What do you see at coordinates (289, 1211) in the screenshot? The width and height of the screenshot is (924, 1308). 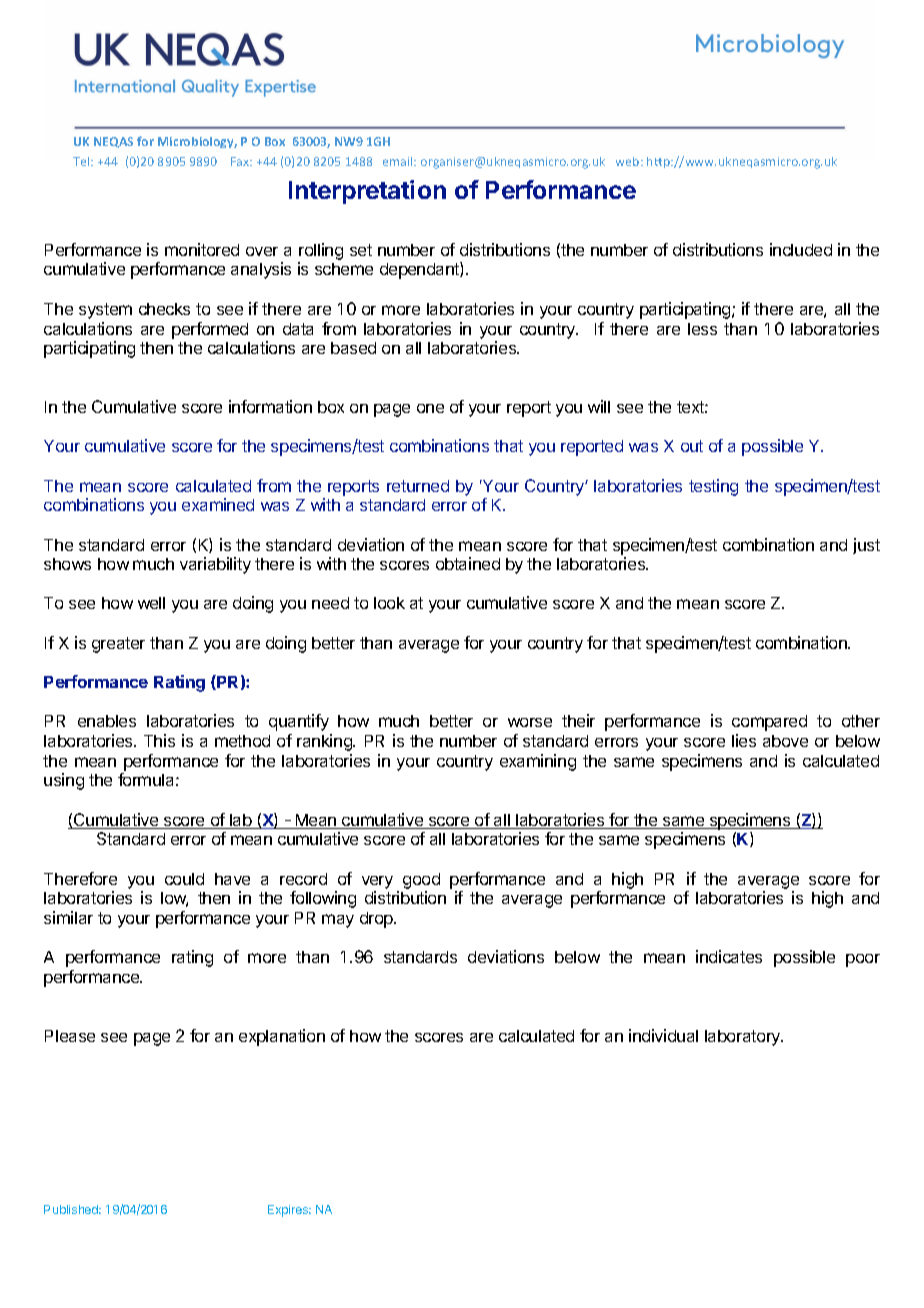 I see `Expires` at bounding box center [289, 1211].
